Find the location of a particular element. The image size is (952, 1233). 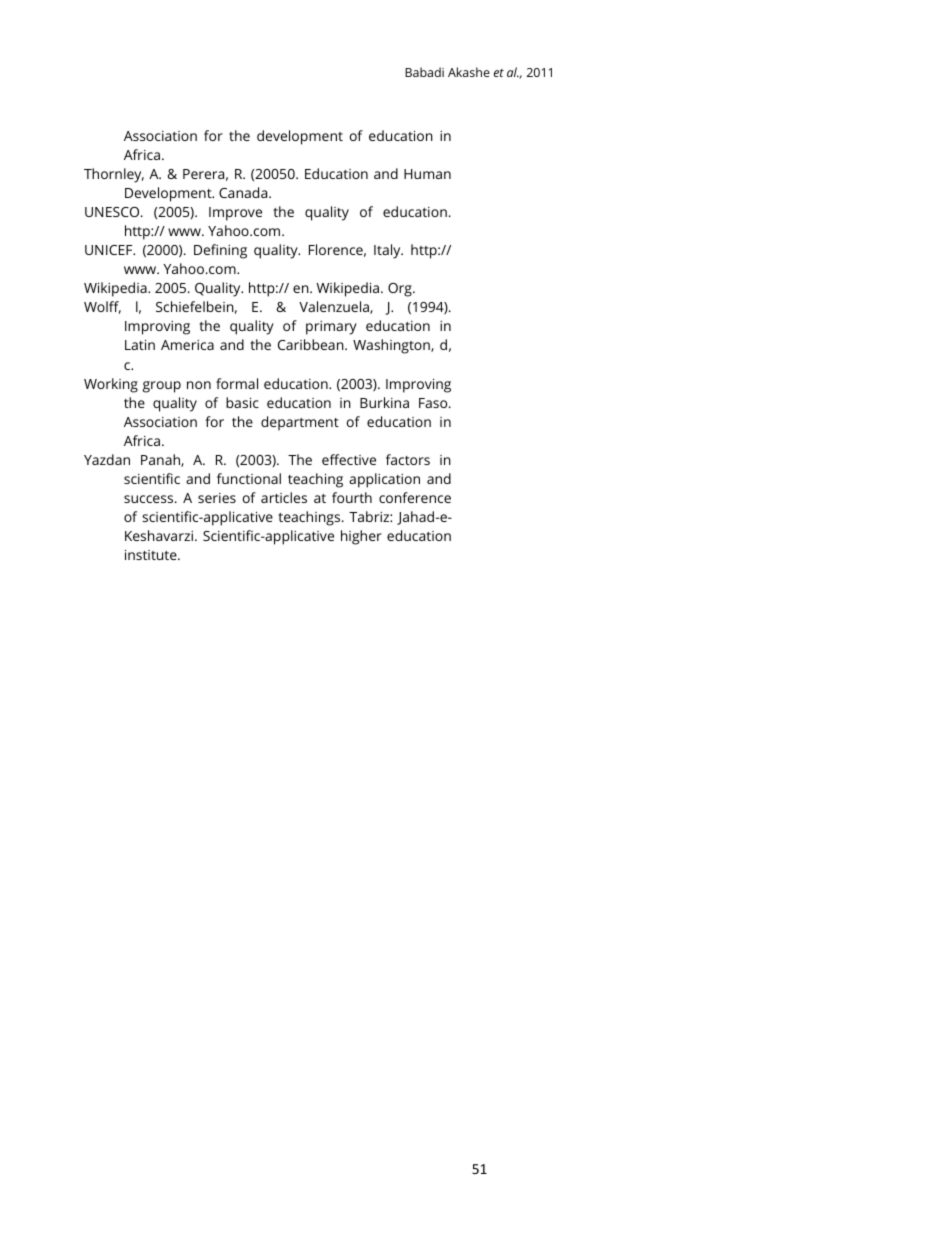

institute is located at coordinates (152, 554).
